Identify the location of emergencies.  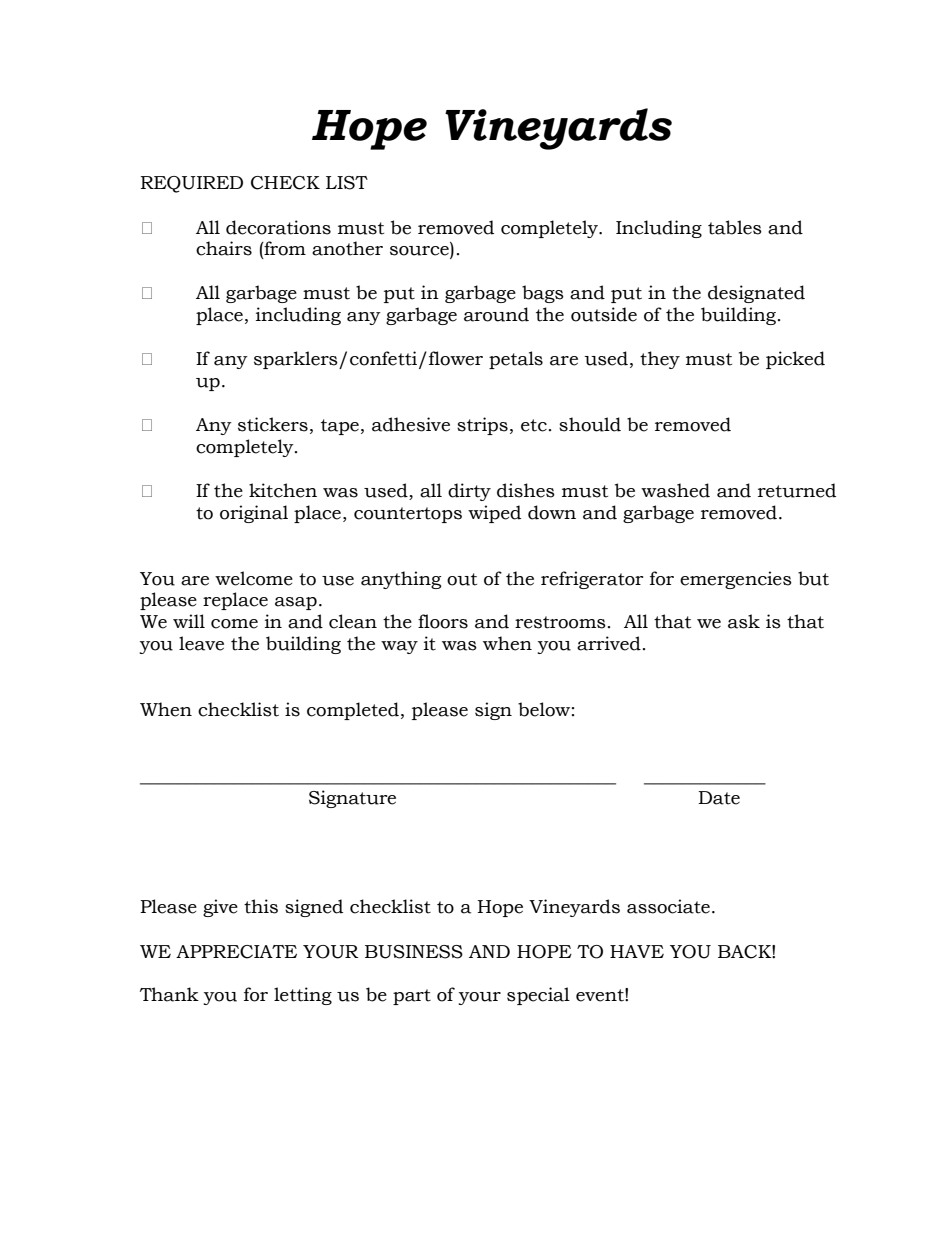
(736, 580).
